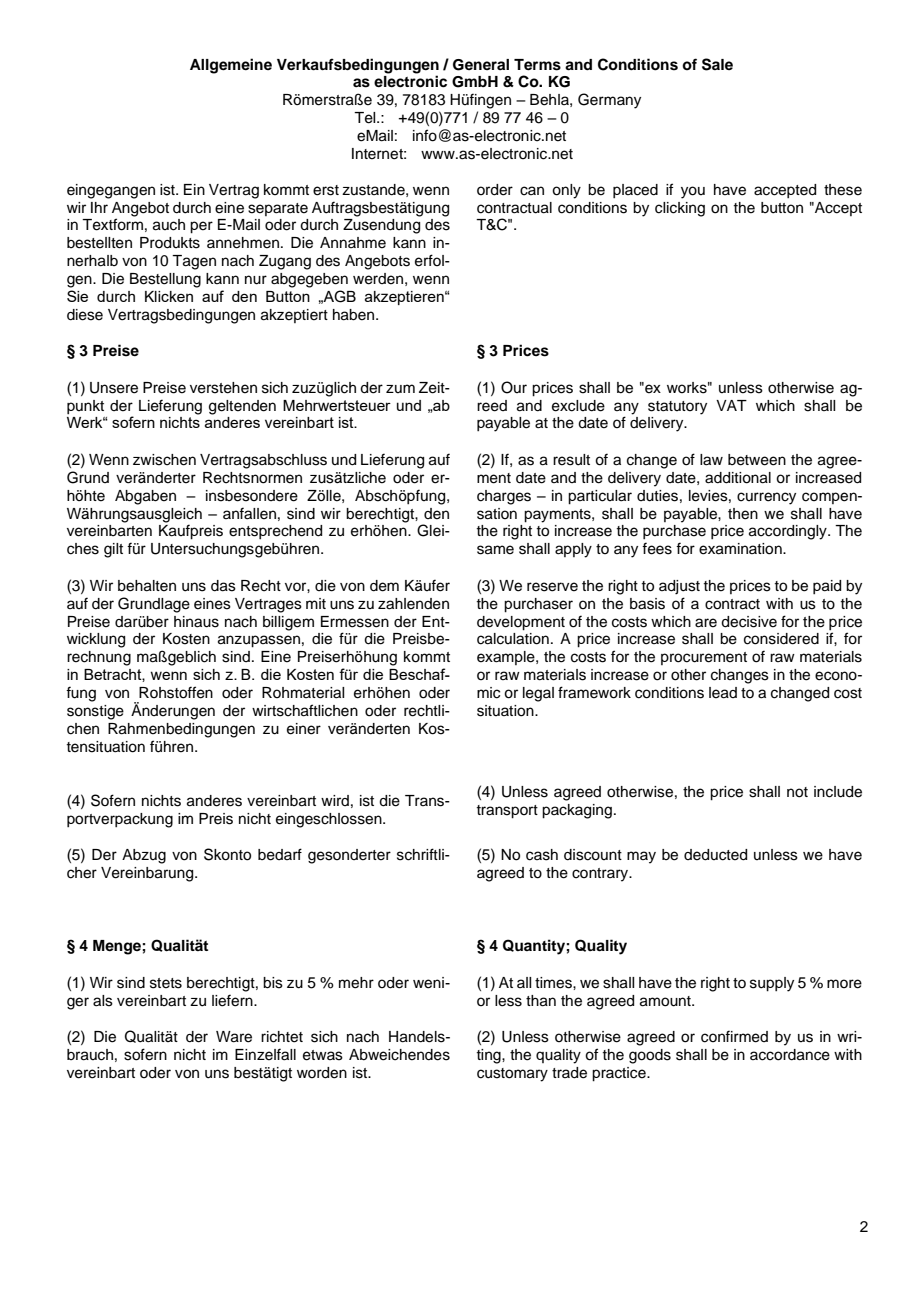  Describe the element at coordinates (99, 207) in the image. I see `Ihr` at that location.
